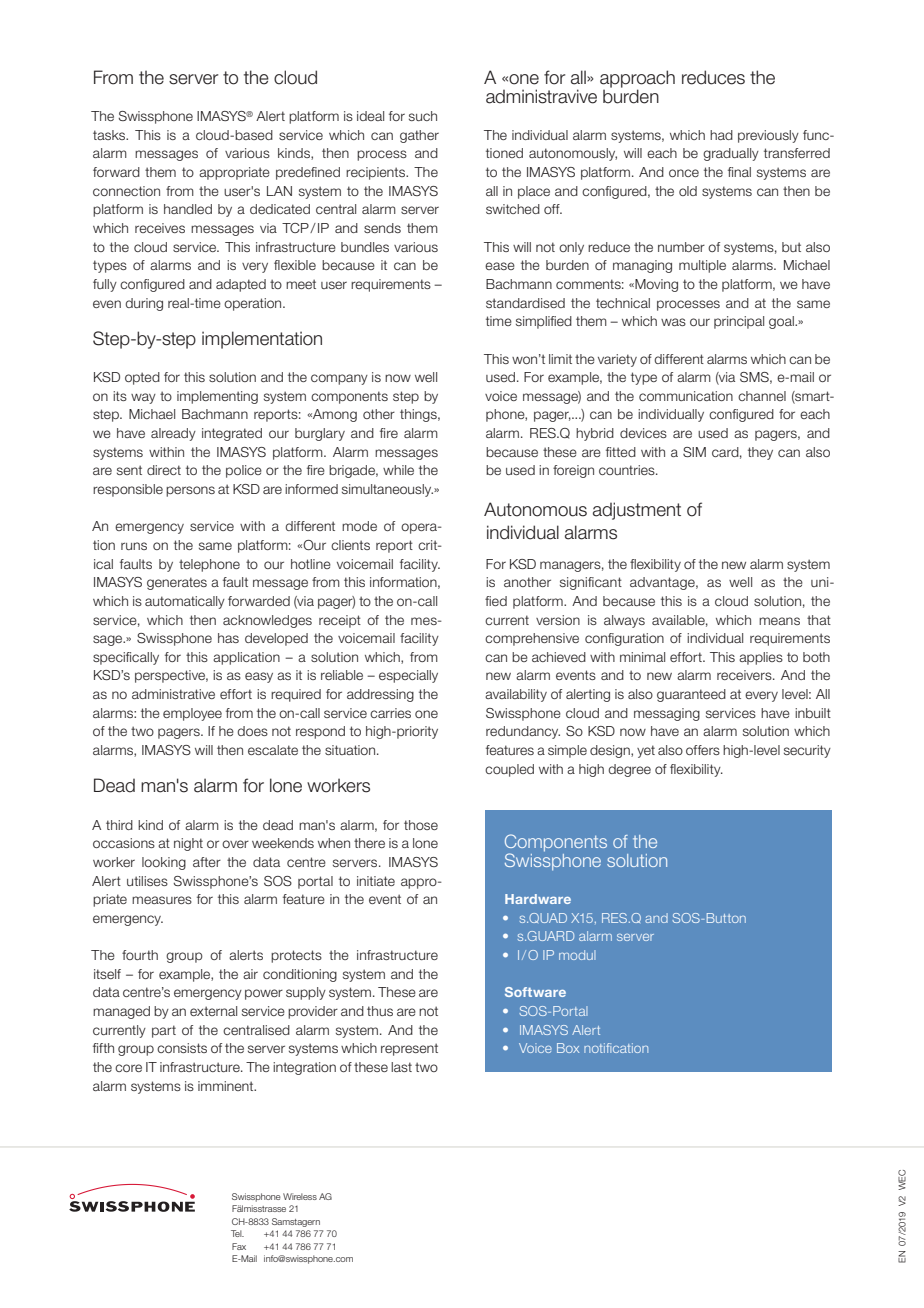  What do you see at coordinates (173, 694) in the screenshot?
I see `administrative` at bounding box center [173, 694].
